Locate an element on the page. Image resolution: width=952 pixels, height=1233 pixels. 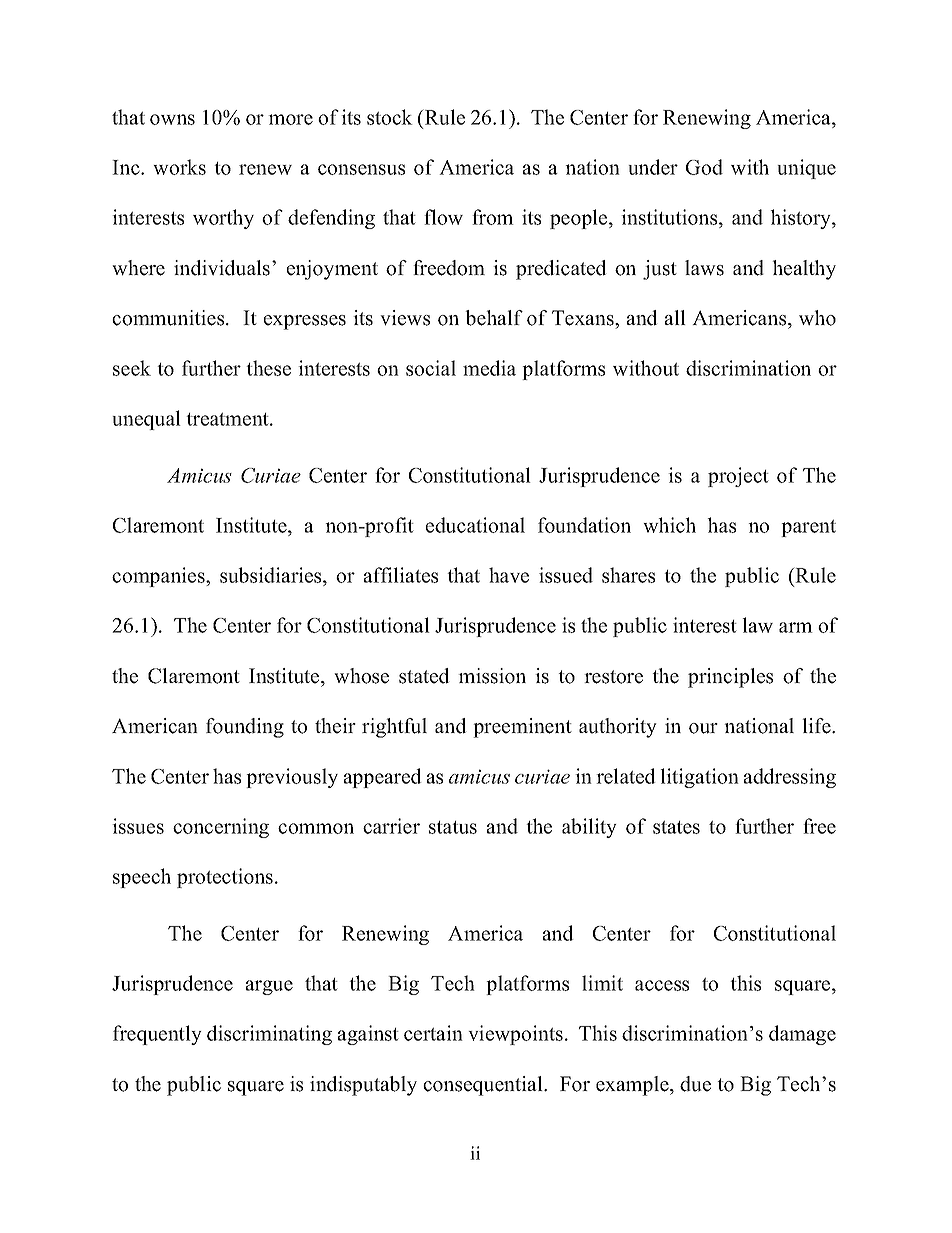
stock is located at coordinates (390, 117).
